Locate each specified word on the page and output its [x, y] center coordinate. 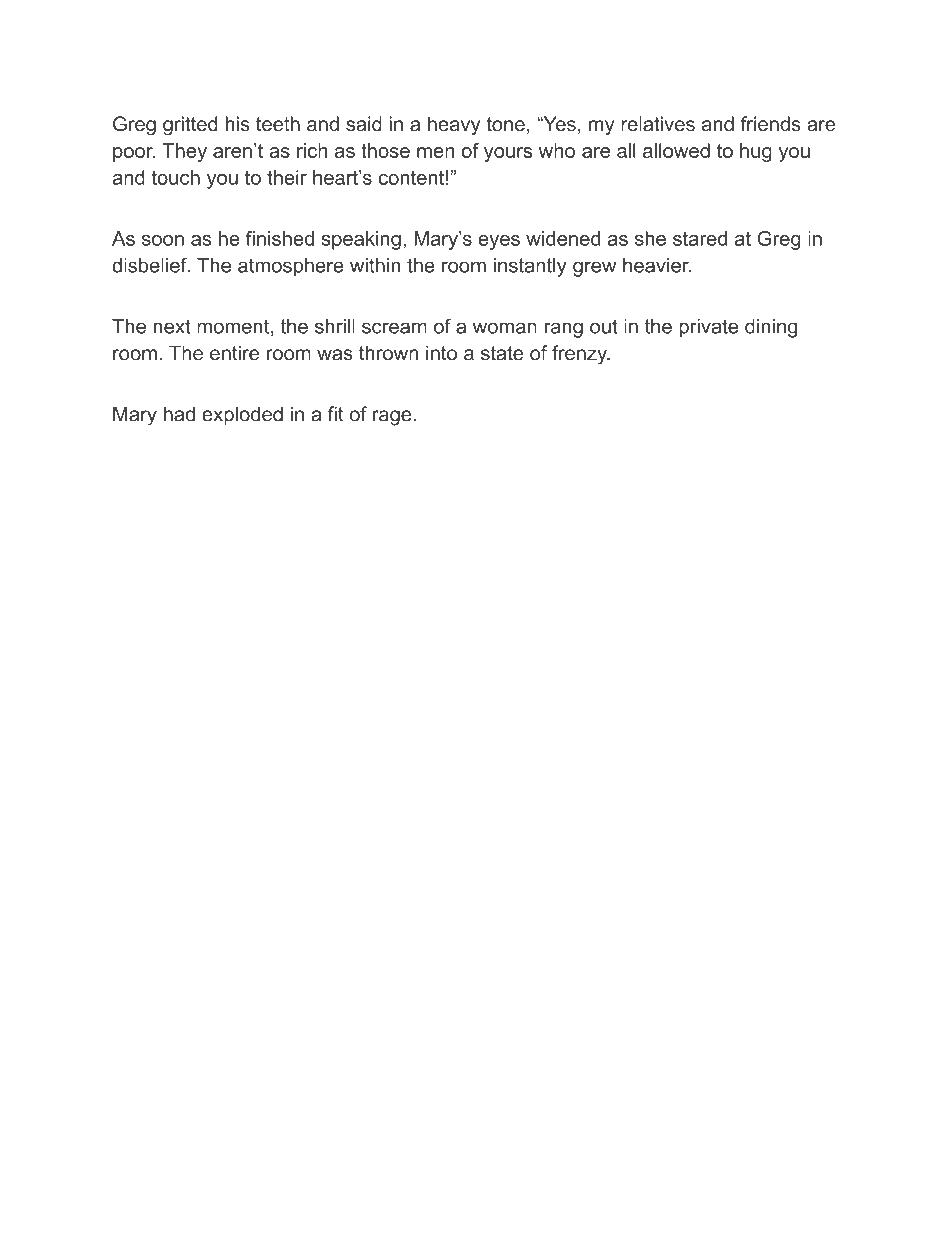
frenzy [580, 355]
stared [700, 238]
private [708, 328]
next [172, 326]
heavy [454, 126]
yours [508, 154]
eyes [499, 242]
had [179, 414]
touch [175, 177]
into [441, 353]
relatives [658, 124]
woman [505, 328]
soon [163, 240]
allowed [676, 150]
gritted [190, 126]
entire [234, 353]
